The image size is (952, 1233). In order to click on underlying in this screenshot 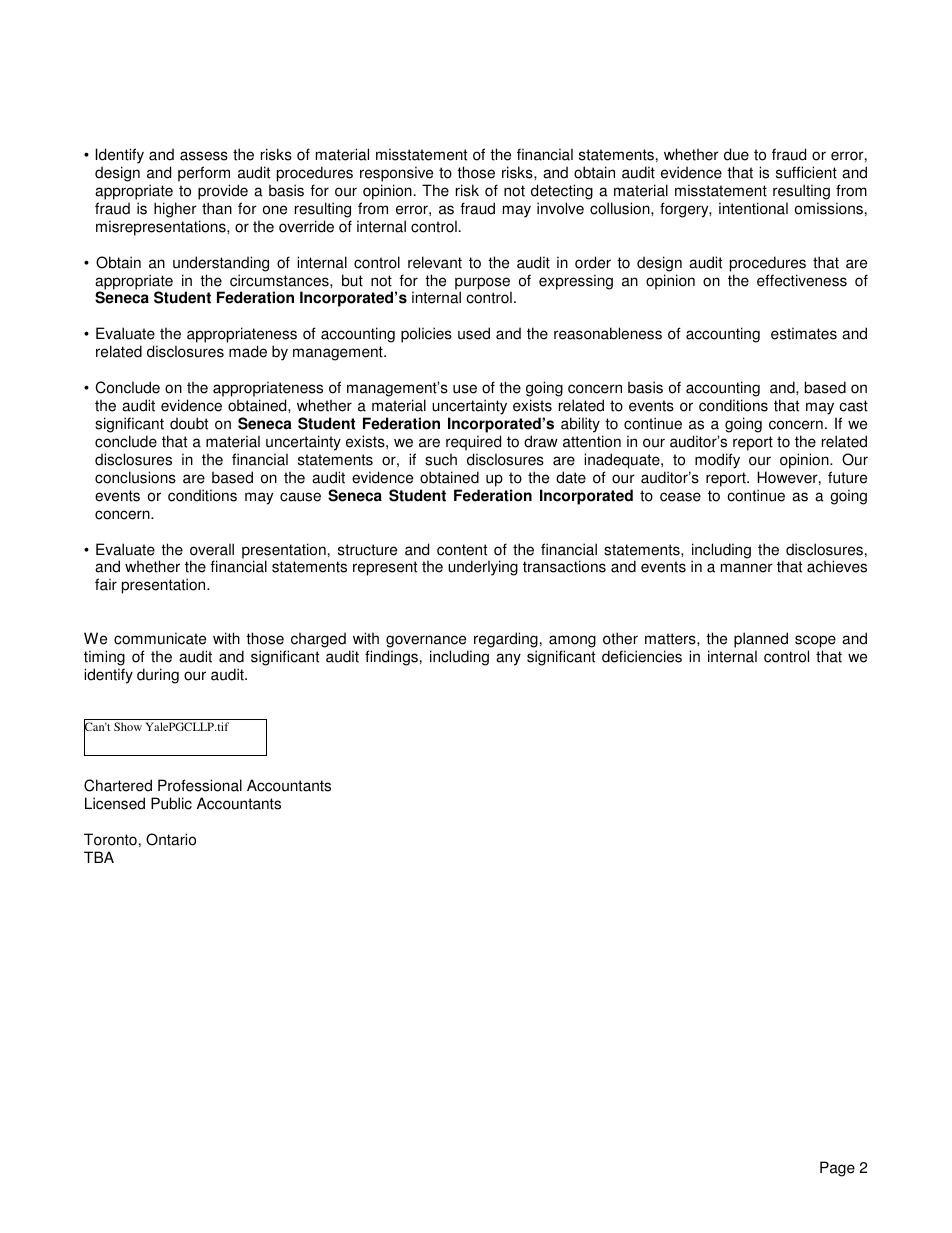, I will do `click(483, 568)`.
